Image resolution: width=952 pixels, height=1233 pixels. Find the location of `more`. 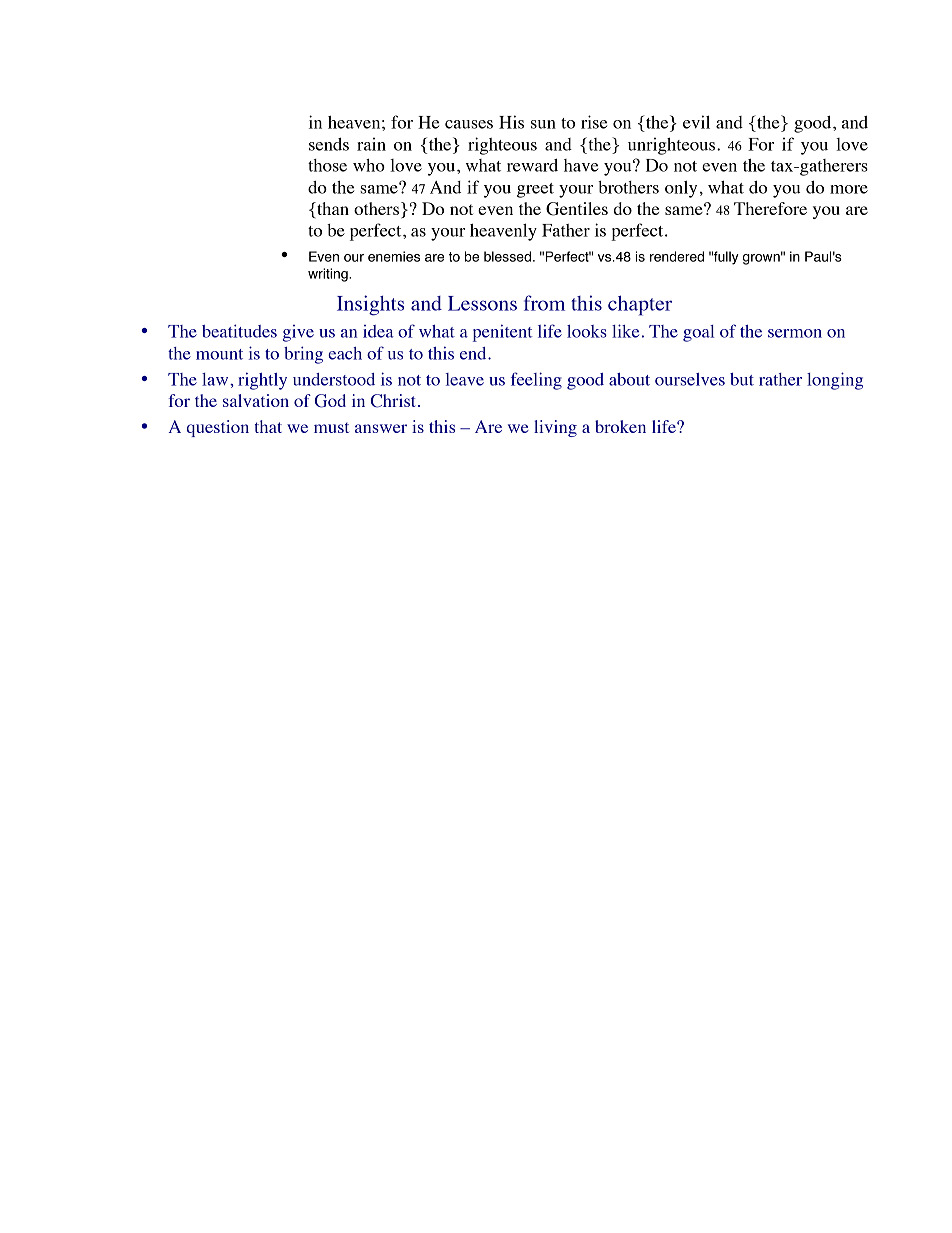

more is located at coordinates (849, 189).
